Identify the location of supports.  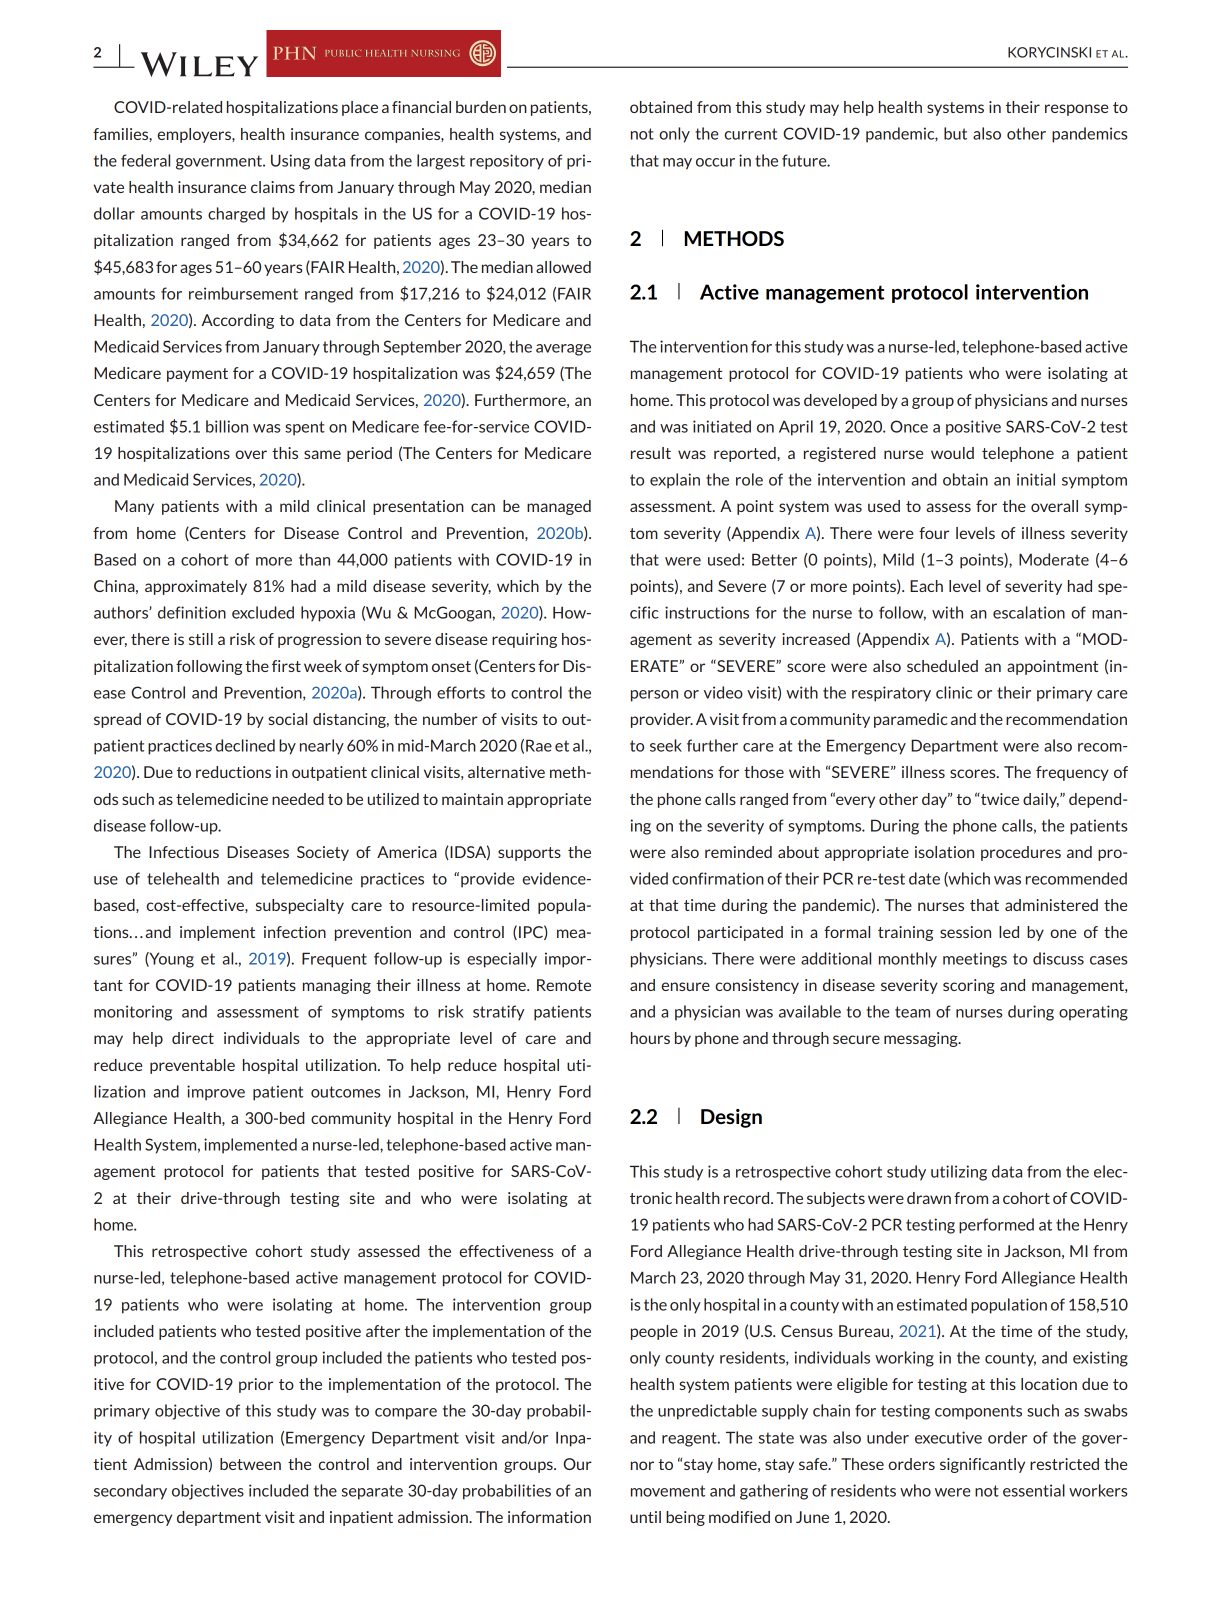
(529, 854).
